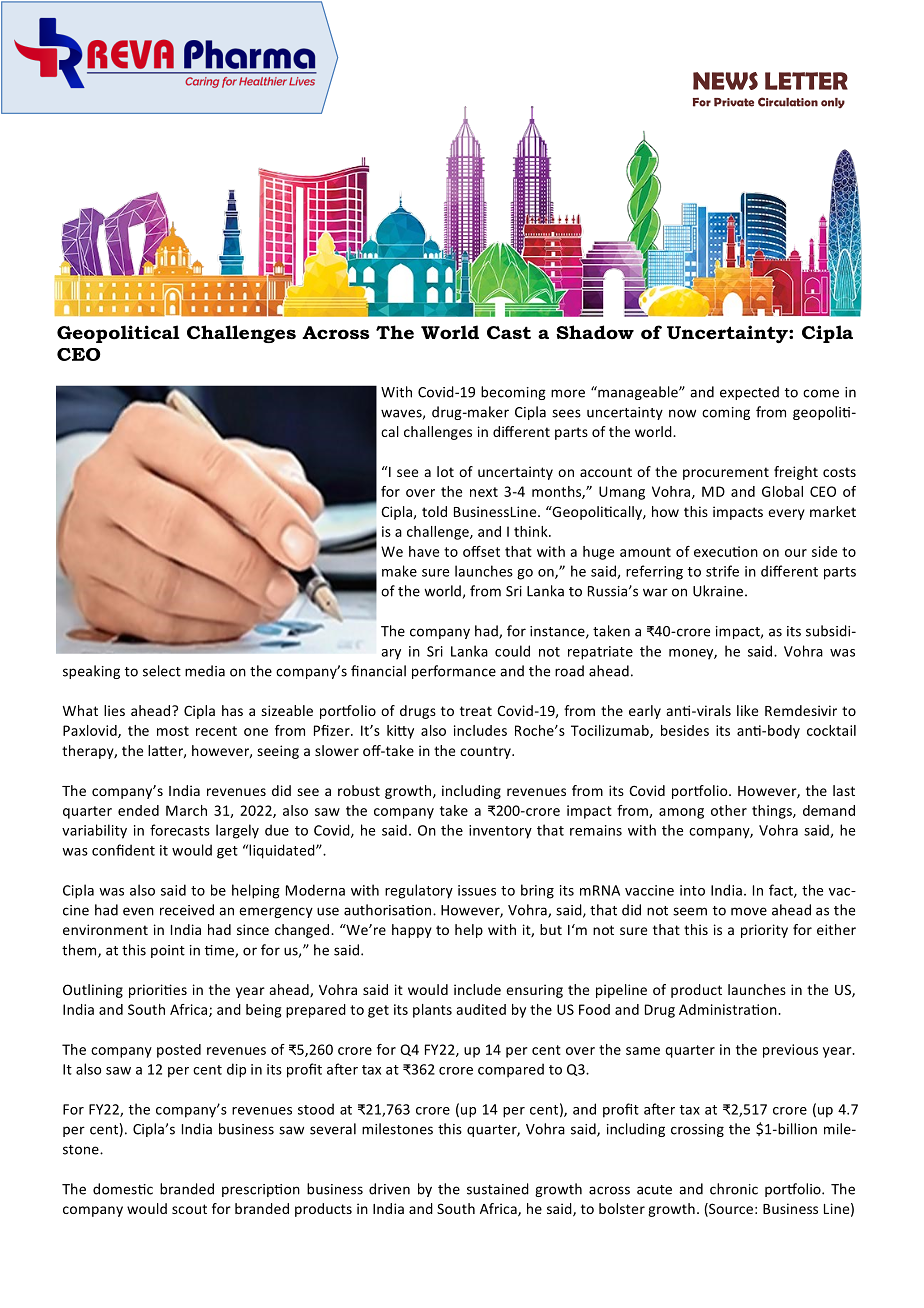 The height and width of the screenshot is (1308, 924). What do you see at coordinates (595, 332) in the screenshot?
I see `Shadow` at bounding box center [595, 332].
